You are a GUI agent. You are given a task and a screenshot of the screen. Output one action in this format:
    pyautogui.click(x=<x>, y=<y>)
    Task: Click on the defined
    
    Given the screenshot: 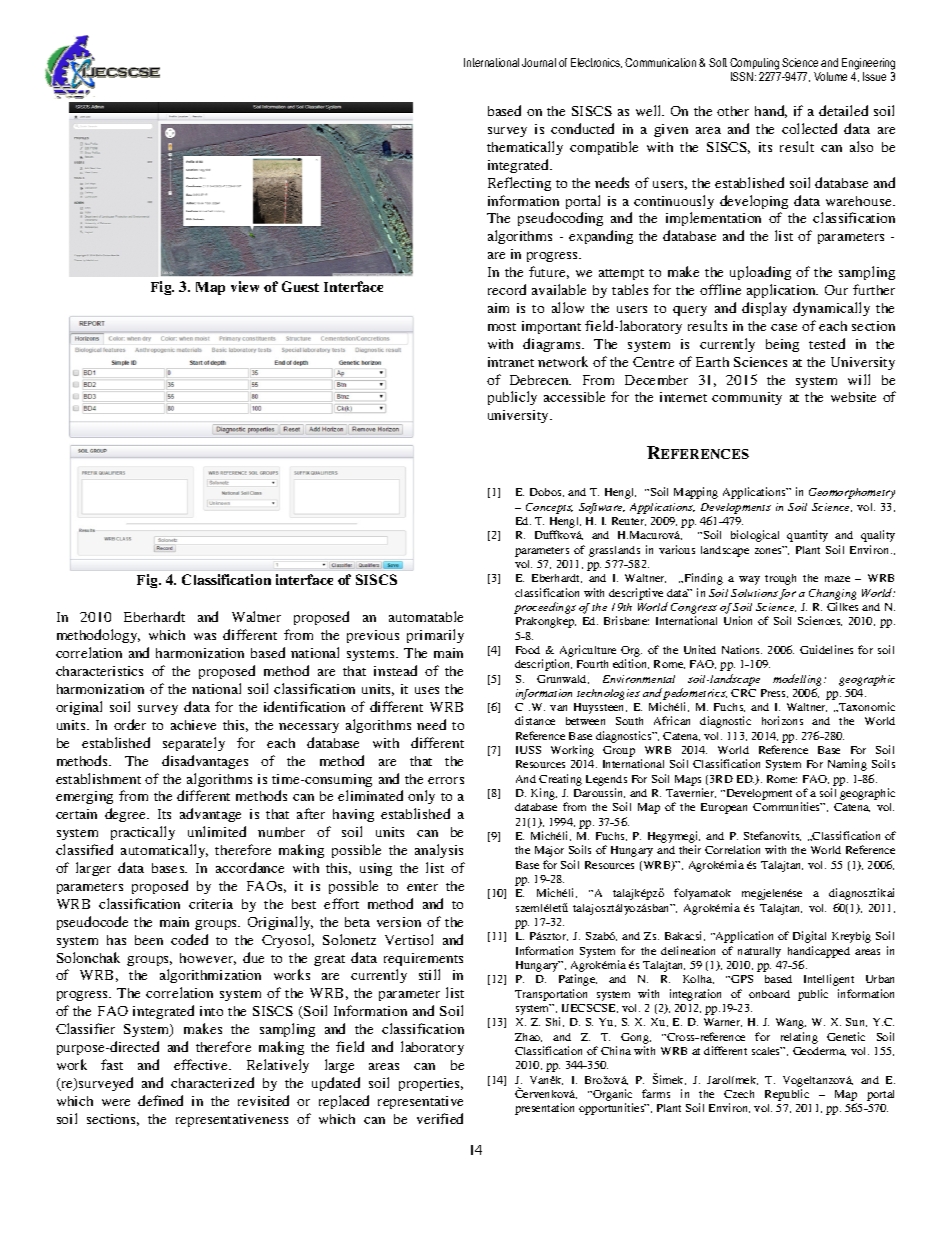 What is the action you would take?
    pyautogui.click(x=160, y=1100)
